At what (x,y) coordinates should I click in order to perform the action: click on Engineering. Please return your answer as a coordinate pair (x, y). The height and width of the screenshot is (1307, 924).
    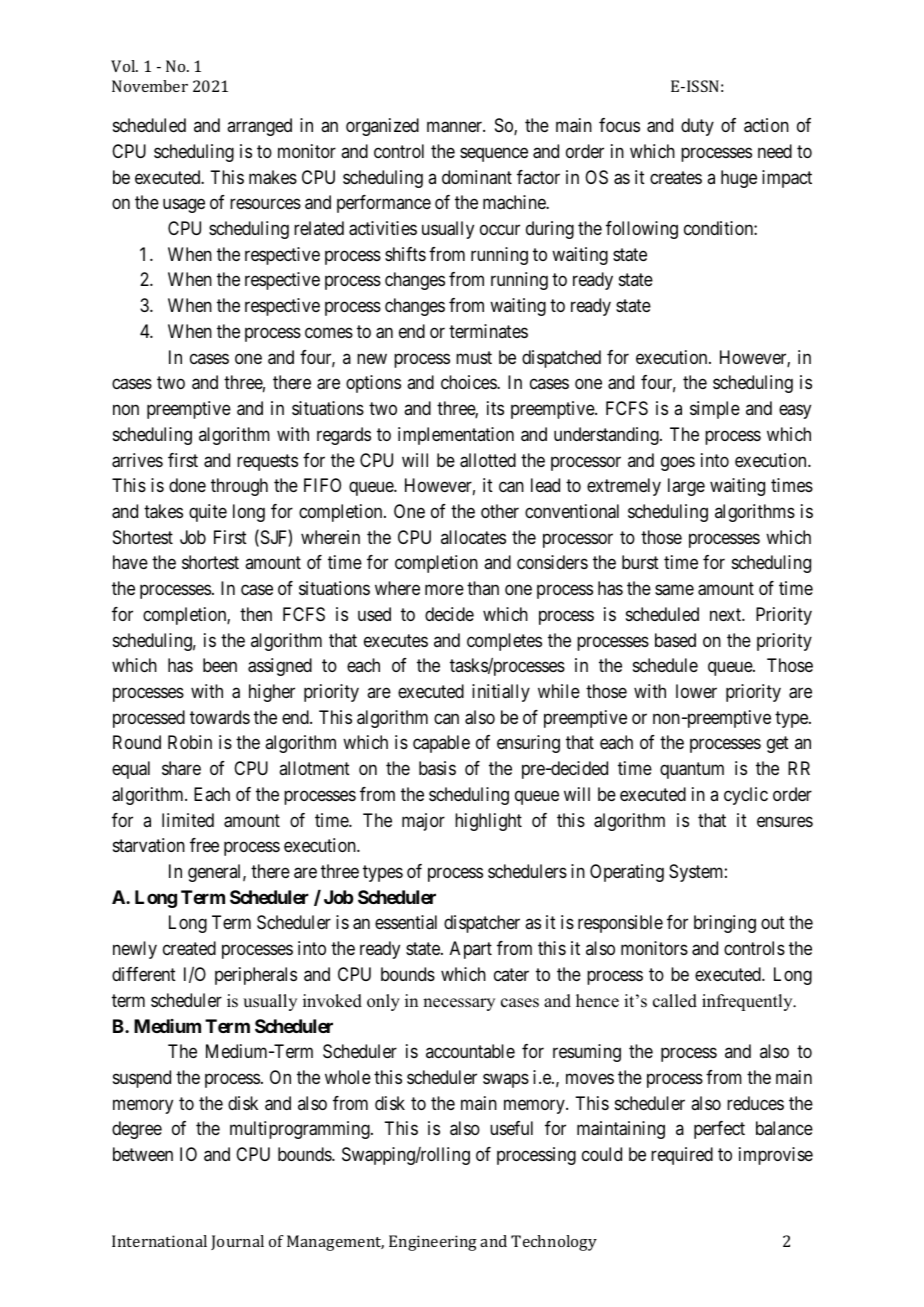
    Looking at the image, I should click on (433, 1243).
